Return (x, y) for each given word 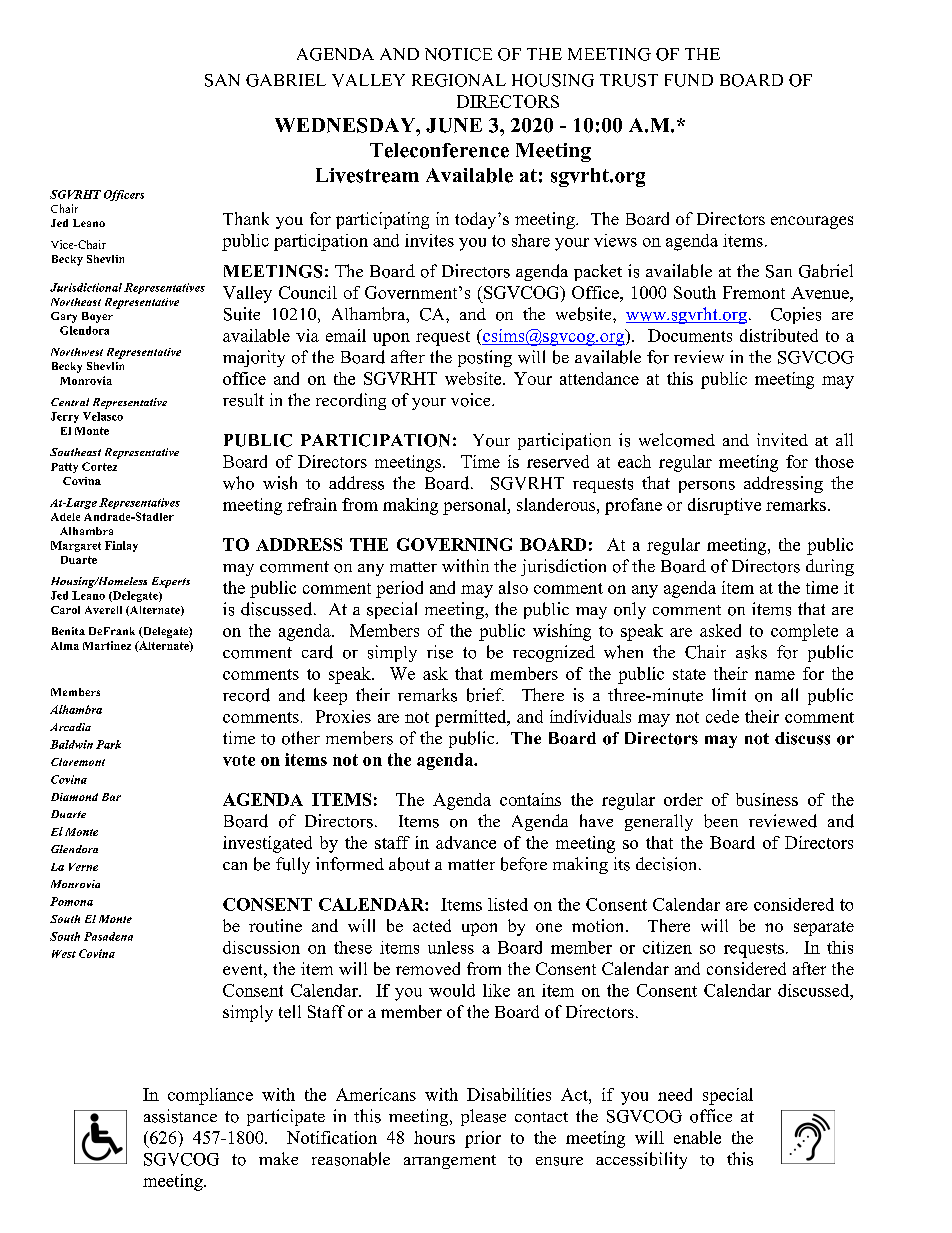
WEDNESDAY (346, 125)
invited (782, 439)
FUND (689, 80)
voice (472, 400)
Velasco (103, 416)
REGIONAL (459, 80)
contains (530, 799)
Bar (111, 797)
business (767, 799)
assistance (180, 1116)
